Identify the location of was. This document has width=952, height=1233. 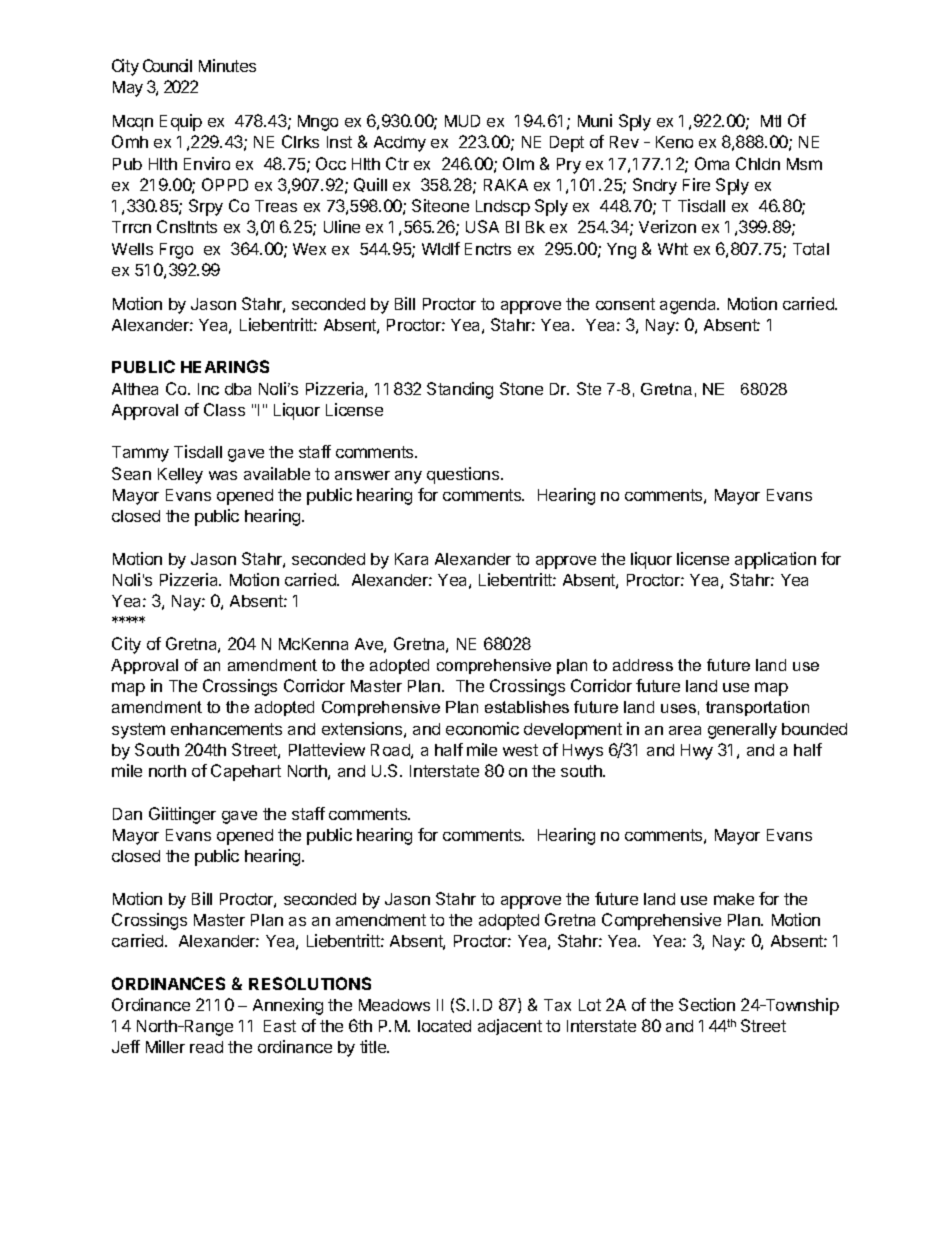
(223, 475).
